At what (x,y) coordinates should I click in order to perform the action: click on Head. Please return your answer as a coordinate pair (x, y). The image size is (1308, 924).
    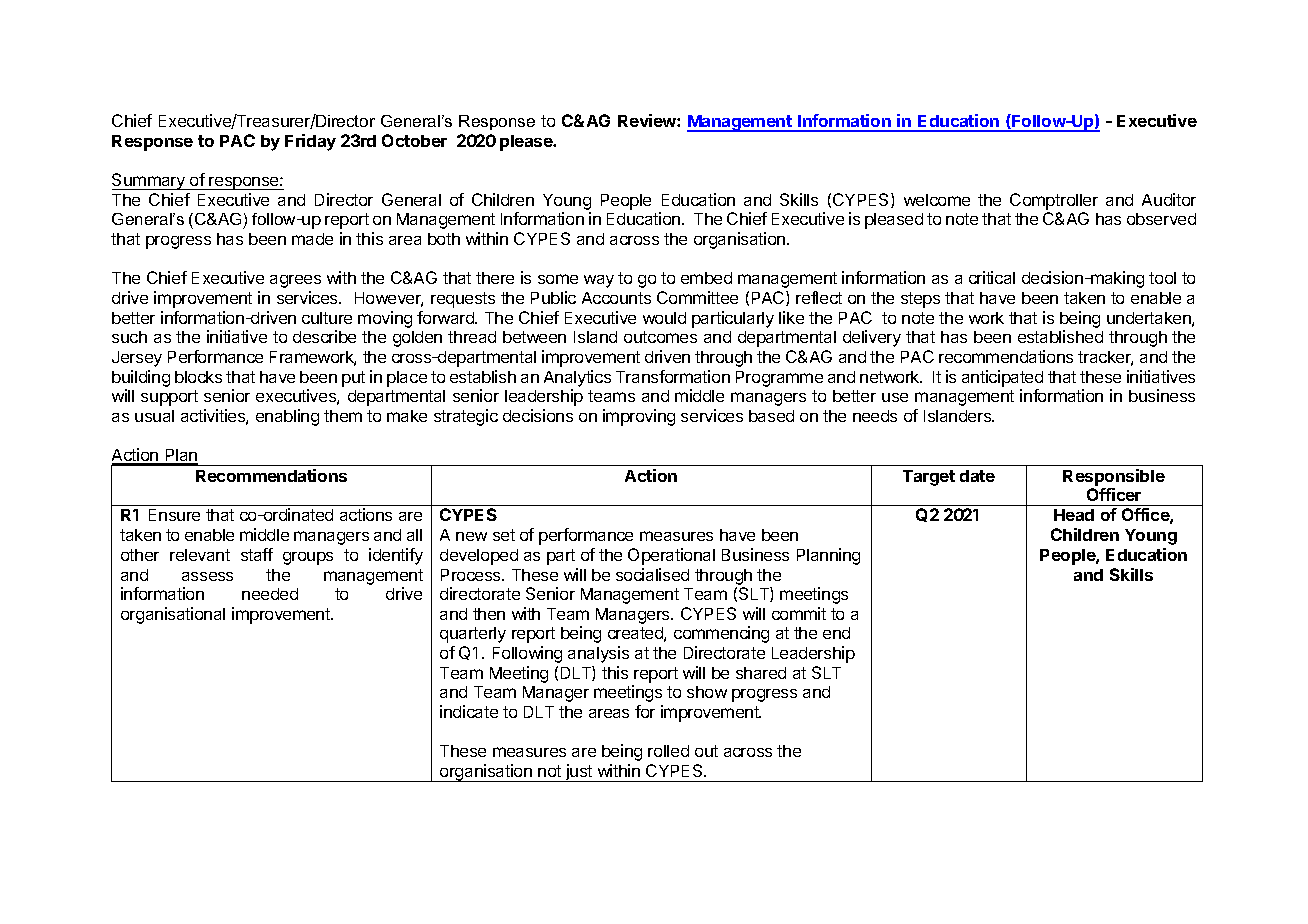
    Looking at the image, I should click on (1074, 515).
